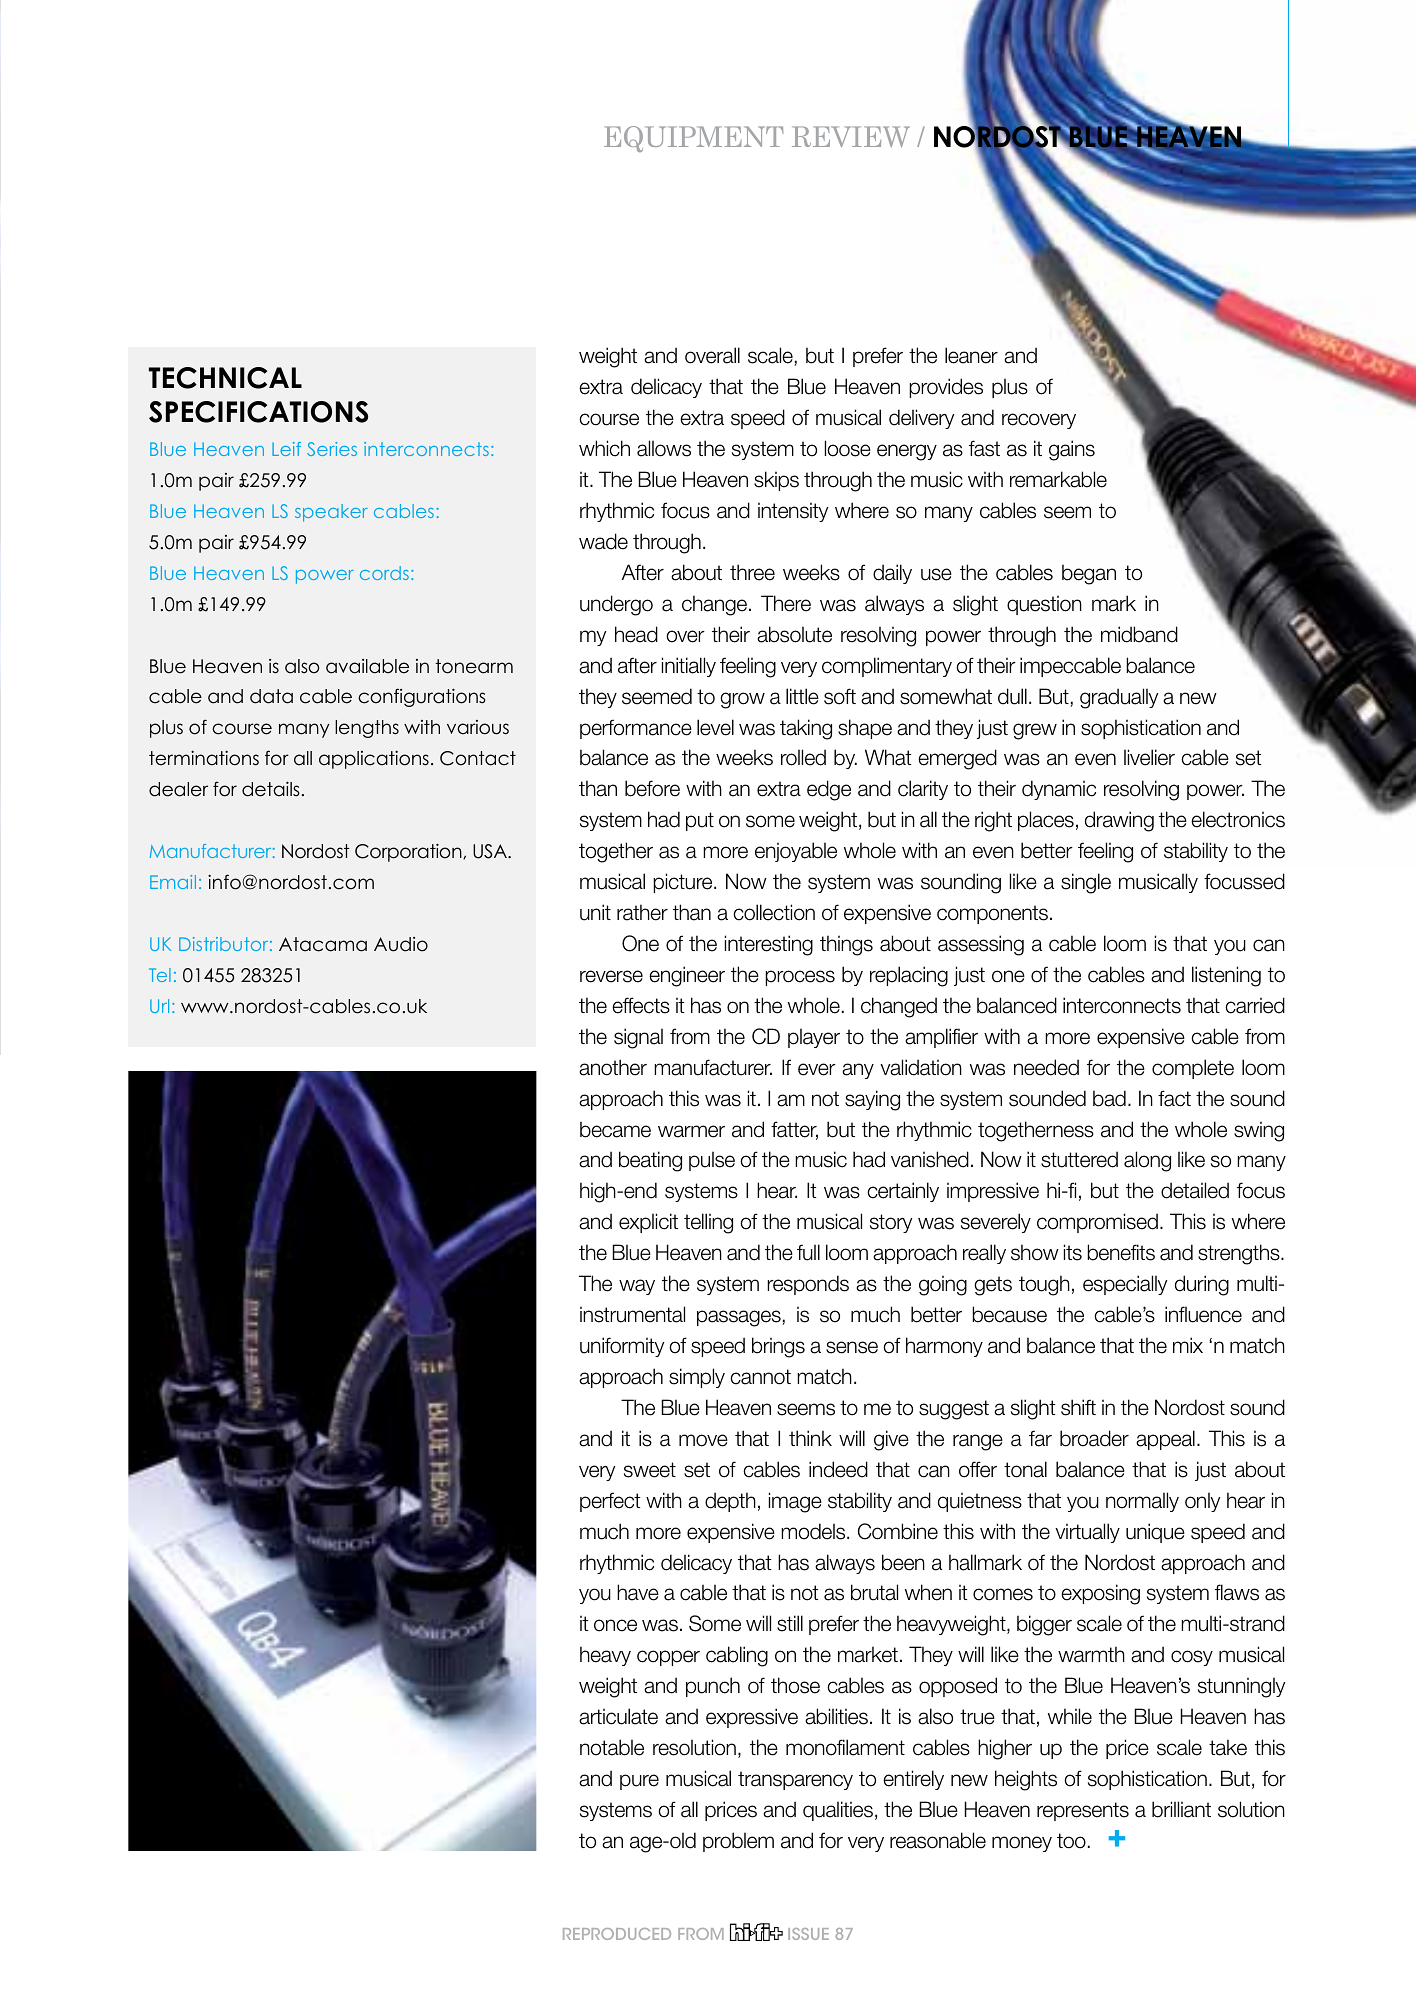 This image has width=1416, height=2002. What do you see at coordinates (1193, 1069) in the image?
I see `complete` at bounding box center [1193, 1069].
